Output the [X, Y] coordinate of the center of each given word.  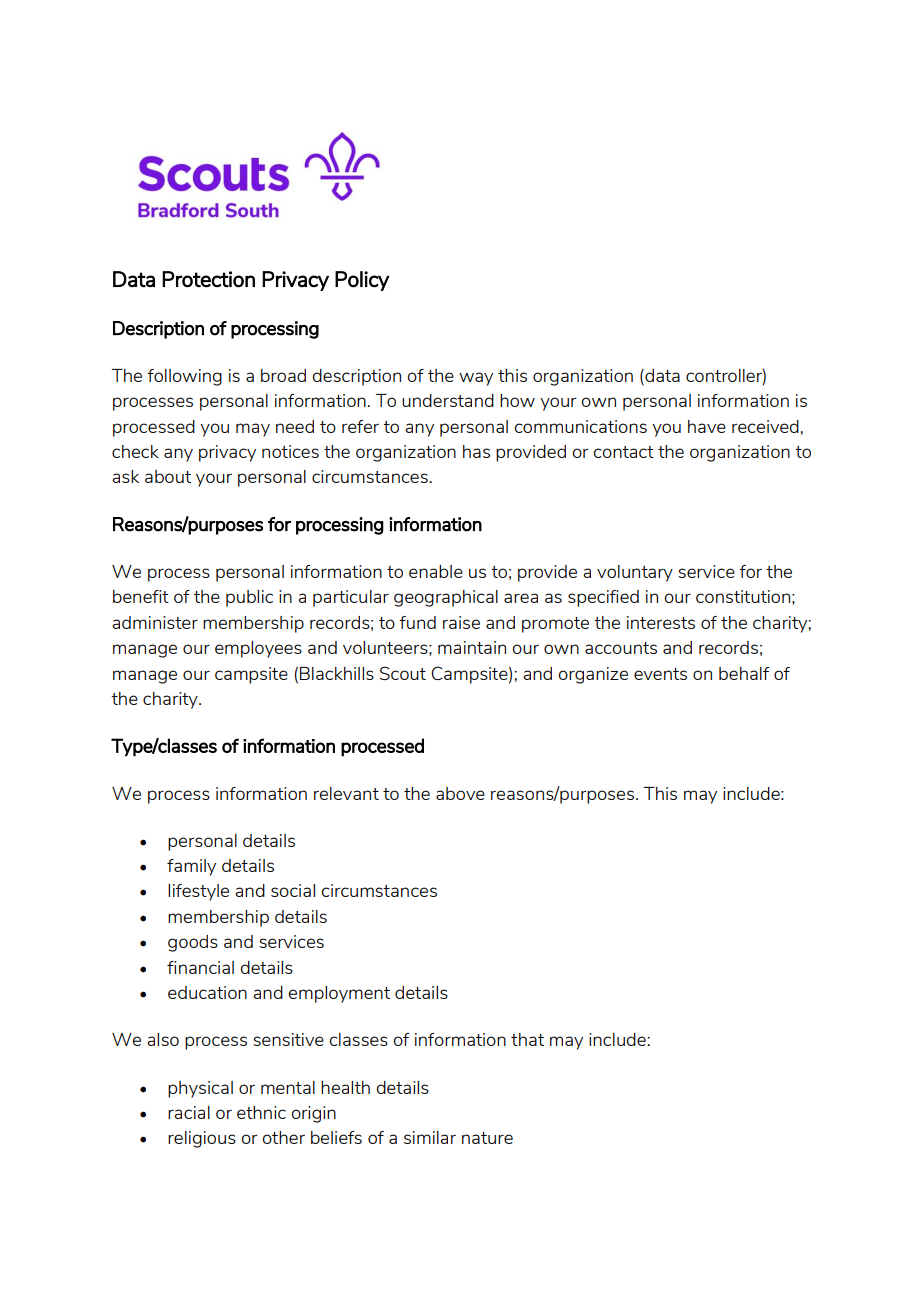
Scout [403, 673]
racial [189, 1112]
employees [258, 649]
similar [430, 1137]
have [707, 426]
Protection [208, 279]
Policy [362, 281]
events [660, 674]
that [527, 1039]
